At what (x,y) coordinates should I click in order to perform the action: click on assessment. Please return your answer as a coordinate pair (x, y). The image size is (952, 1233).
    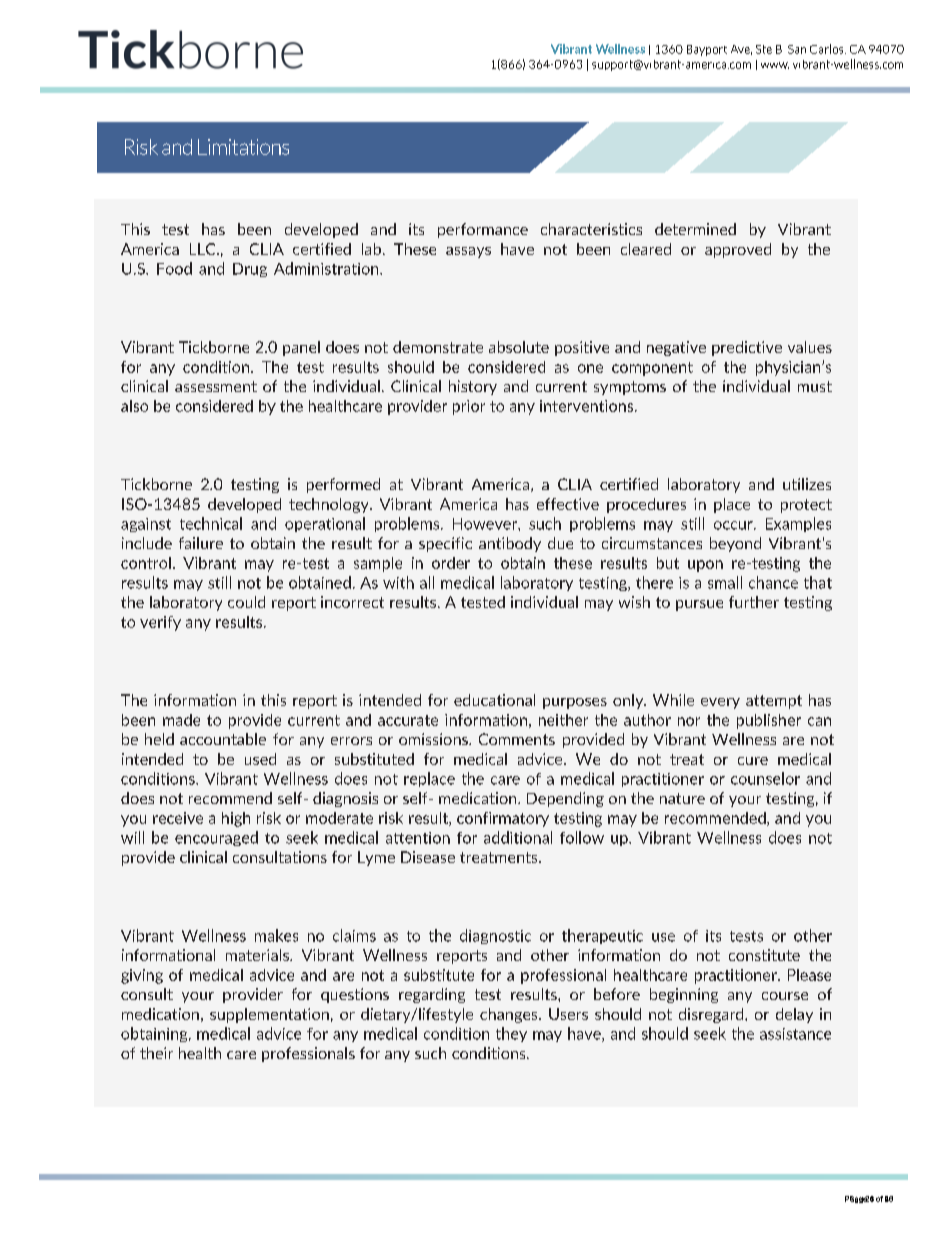
    Looking at the image, I should click on (216, 386).
